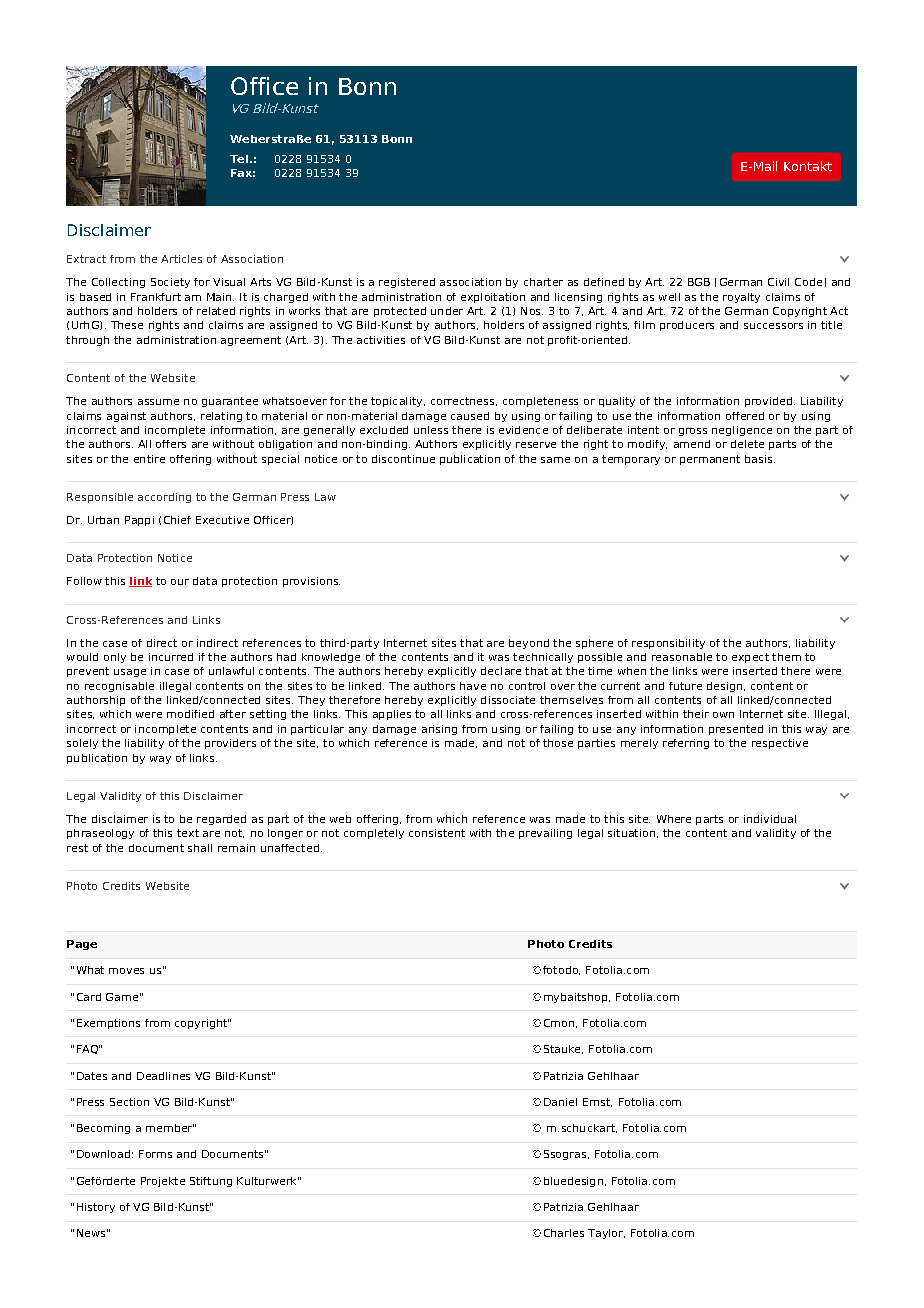  What do you see at coordinates (808, 166) in the image?
I see `Kontakt` at bounding box center [808, 166].
